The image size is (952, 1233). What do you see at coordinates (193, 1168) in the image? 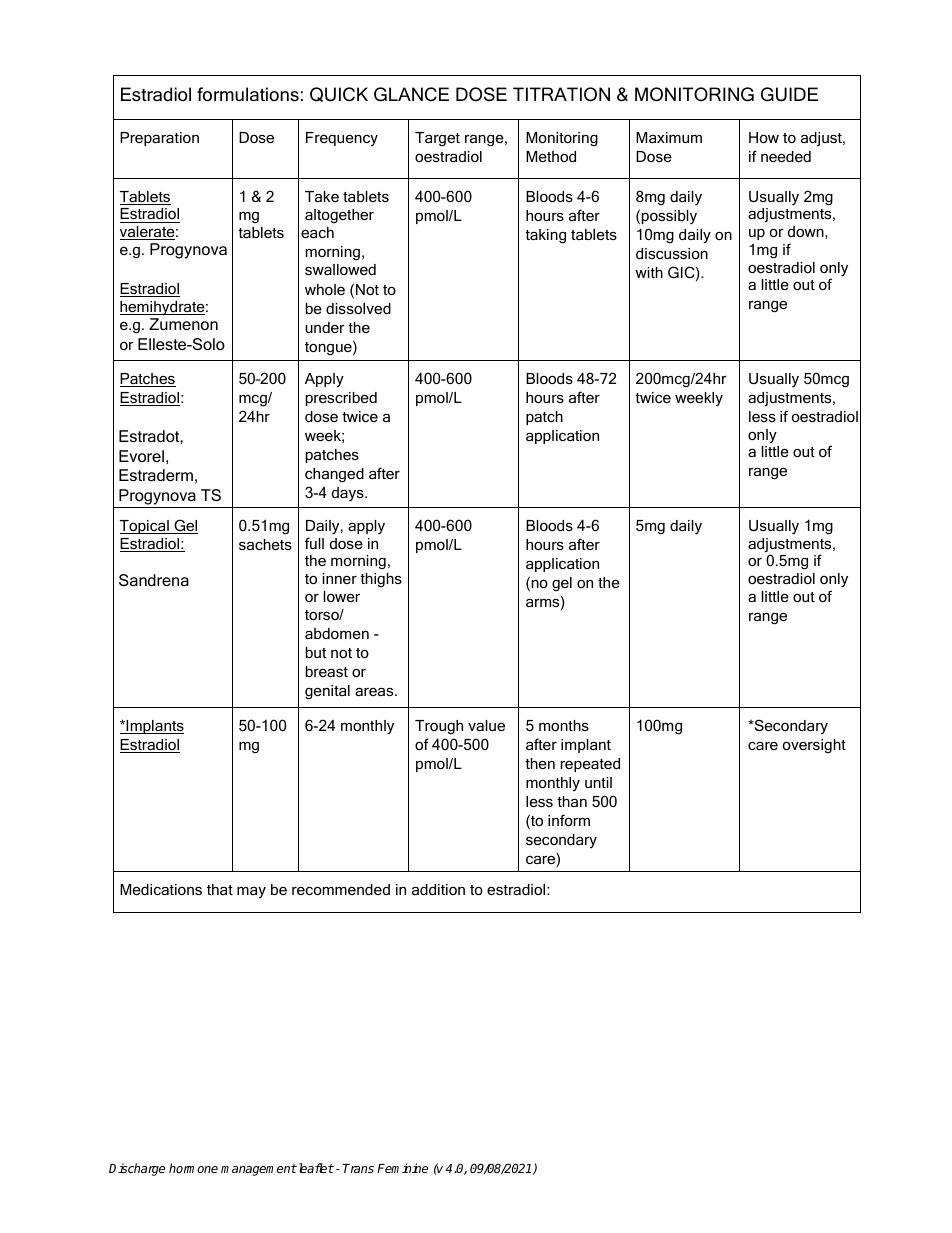
I see `hormone` at bounding box center [193, 1168].
